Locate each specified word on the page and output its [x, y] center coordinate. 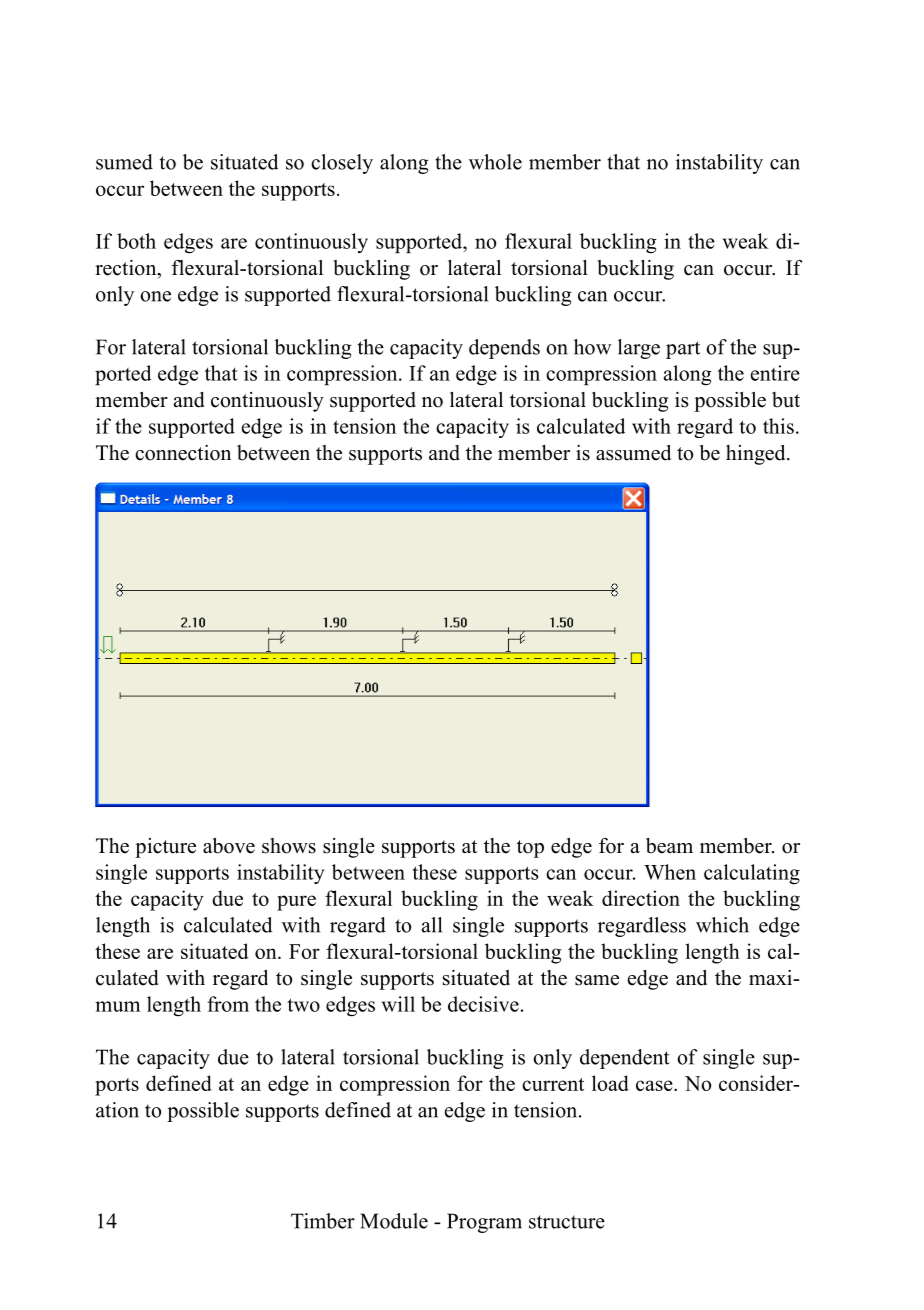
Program [484, 1223]
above [229, 846]
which [722, 925]
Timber [323, 1221]
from [228, 1004]
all [432, 925]
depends [504, 349]
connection [183, 453]
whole [495, 162]
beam [669, 846]
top [530, 849]
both [136, 241]
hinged [757, 455]
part [683, 350]
